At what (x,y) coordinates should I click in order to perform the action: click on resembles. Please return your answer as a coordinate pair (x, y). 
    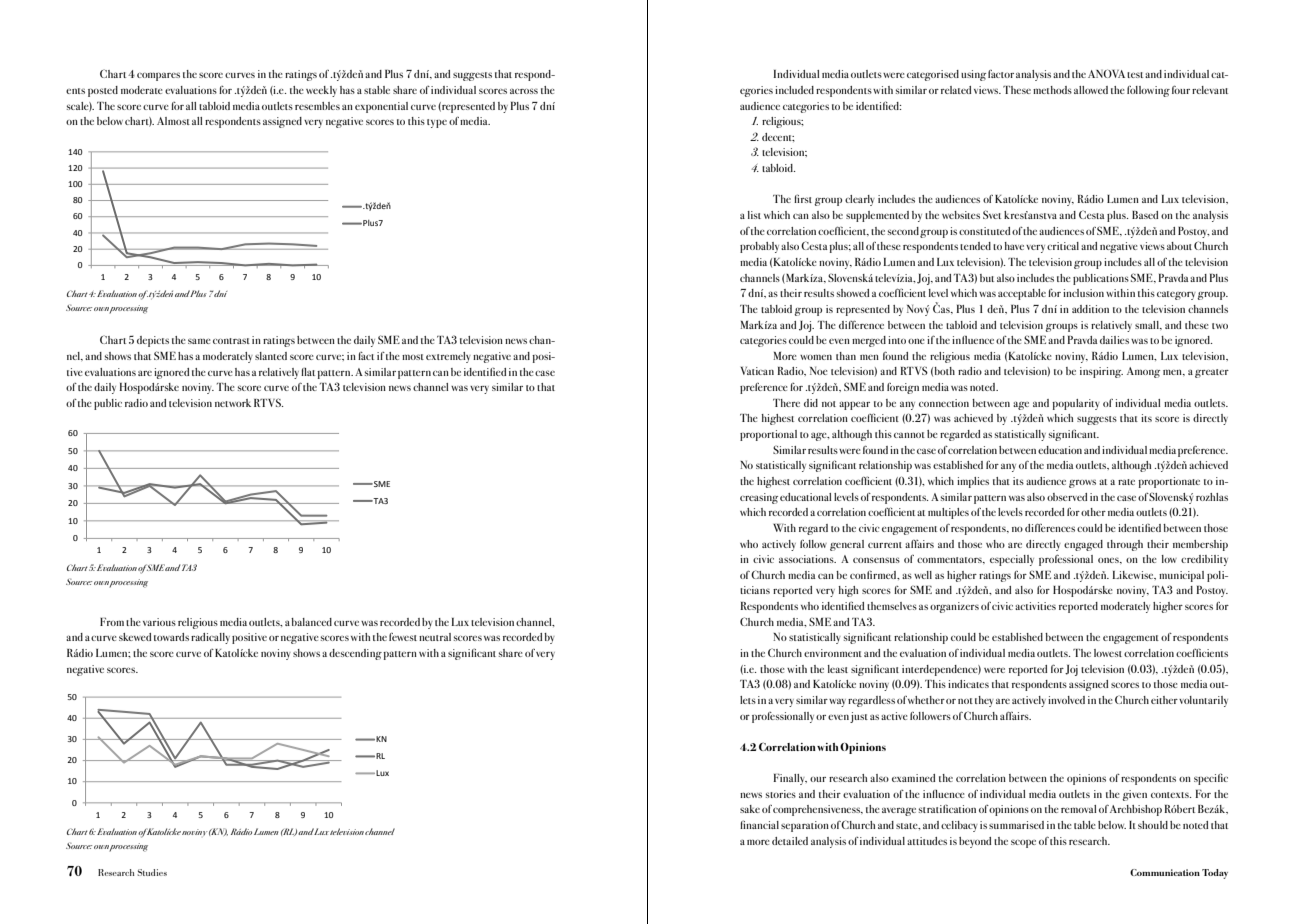
    Looking at the image, I should click on (317, 106).
